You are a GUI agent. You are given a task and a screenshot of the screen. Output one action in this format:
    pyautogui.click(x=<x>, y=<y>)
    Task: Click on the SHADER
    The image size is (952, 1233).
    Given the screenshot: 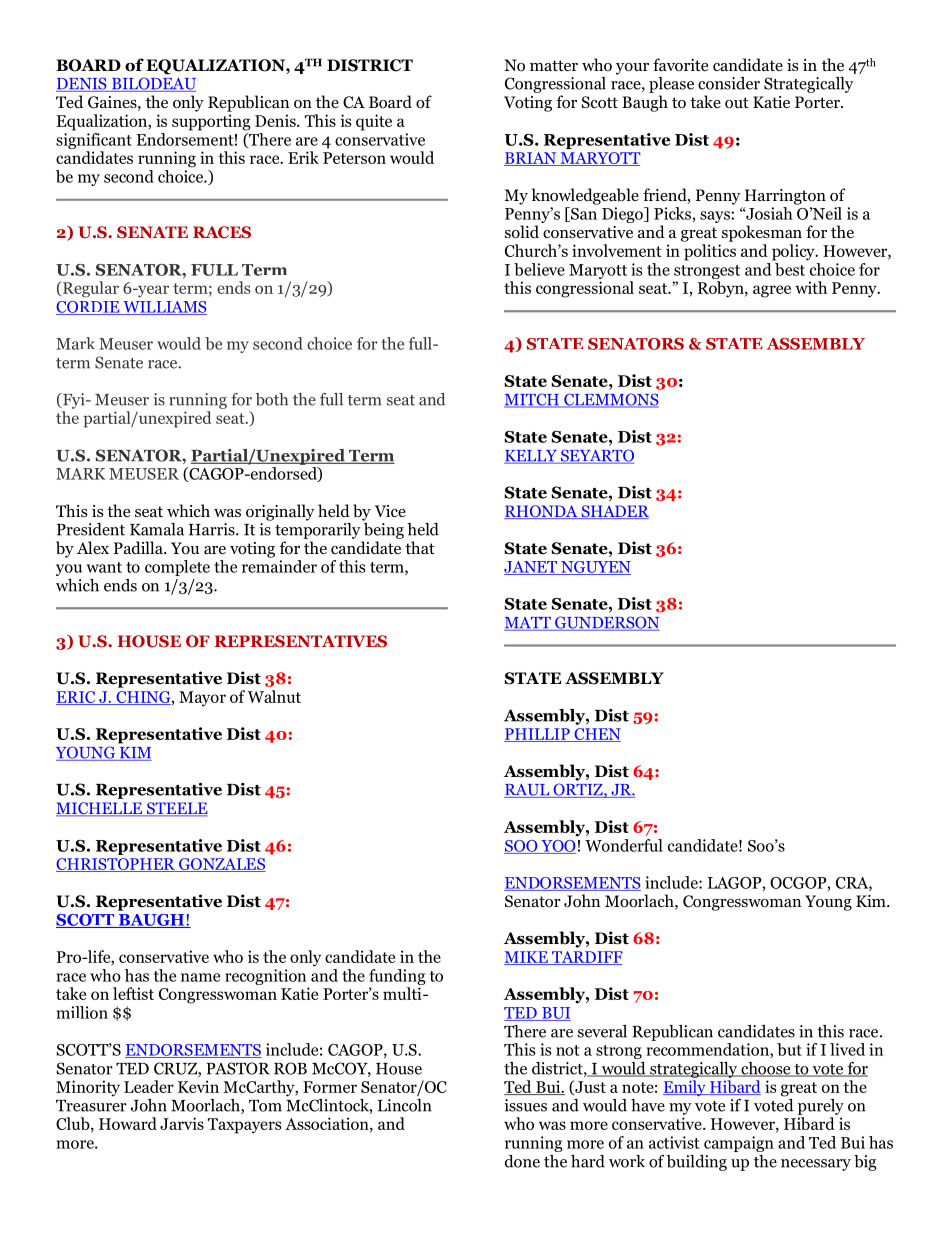 What is the action you would take?
    pyautogui.click(x=614, y=512)
